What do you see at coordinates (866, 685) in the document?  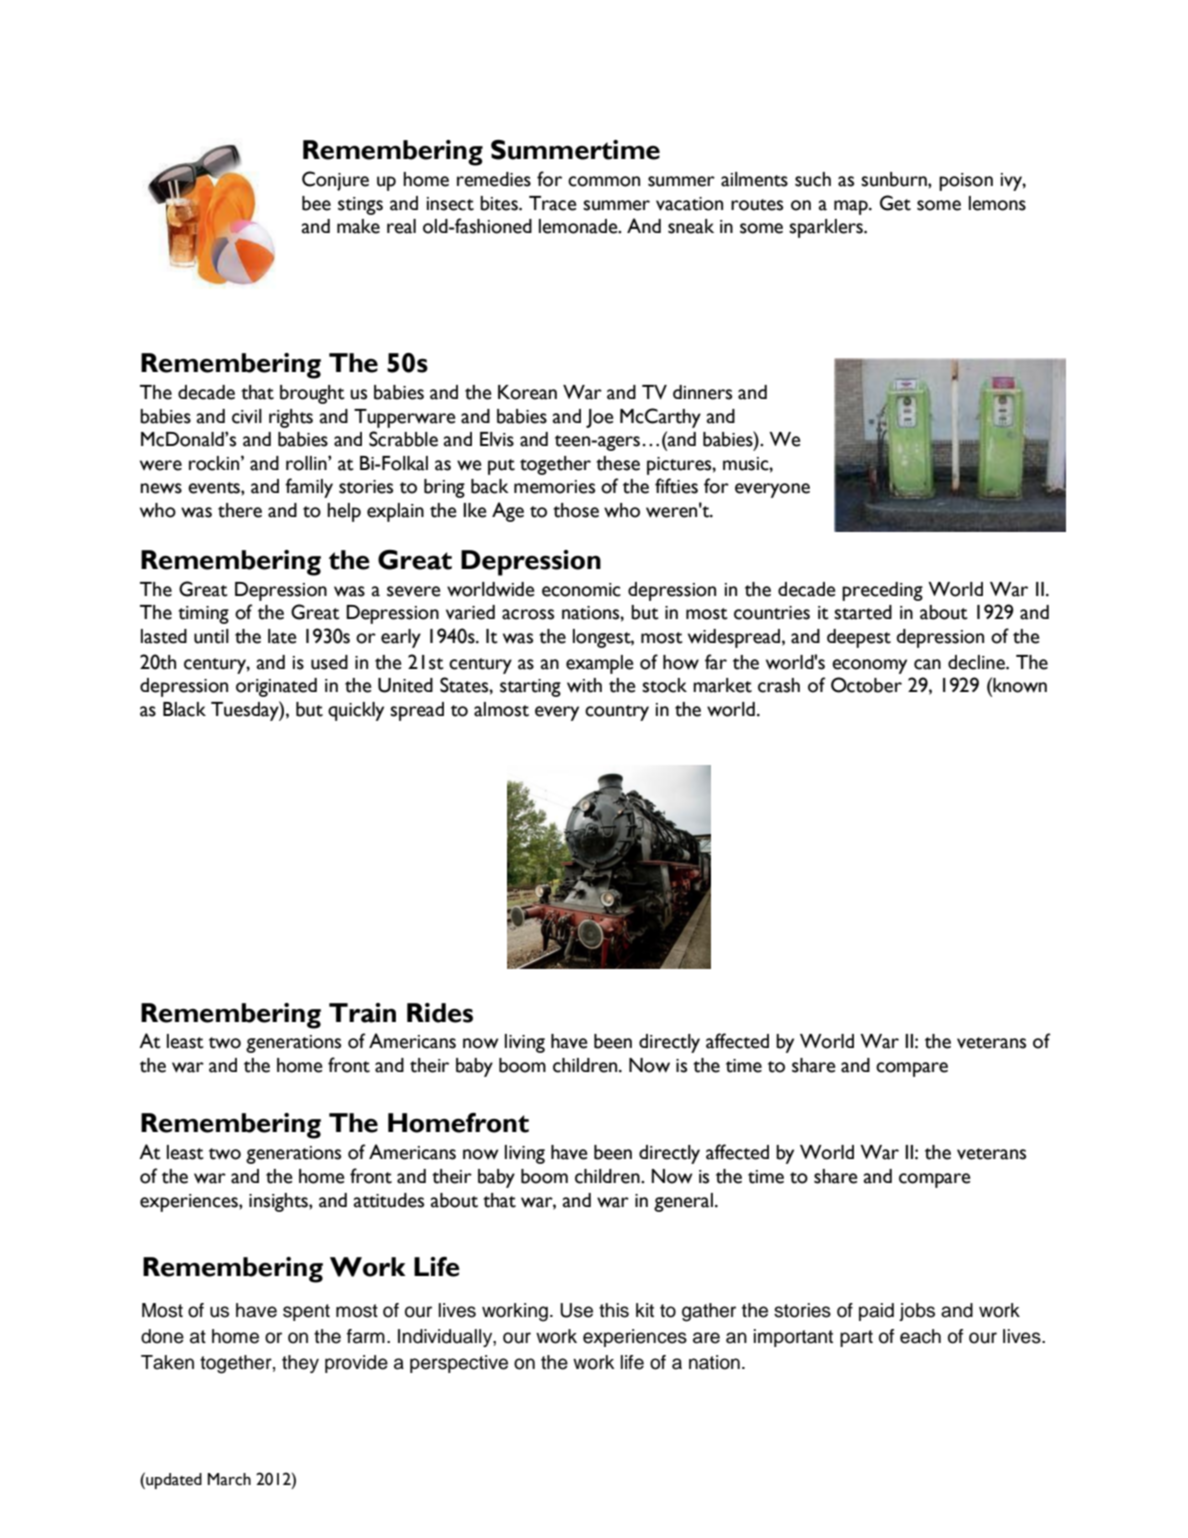 I see `October` at bounding box center [866, 685].
